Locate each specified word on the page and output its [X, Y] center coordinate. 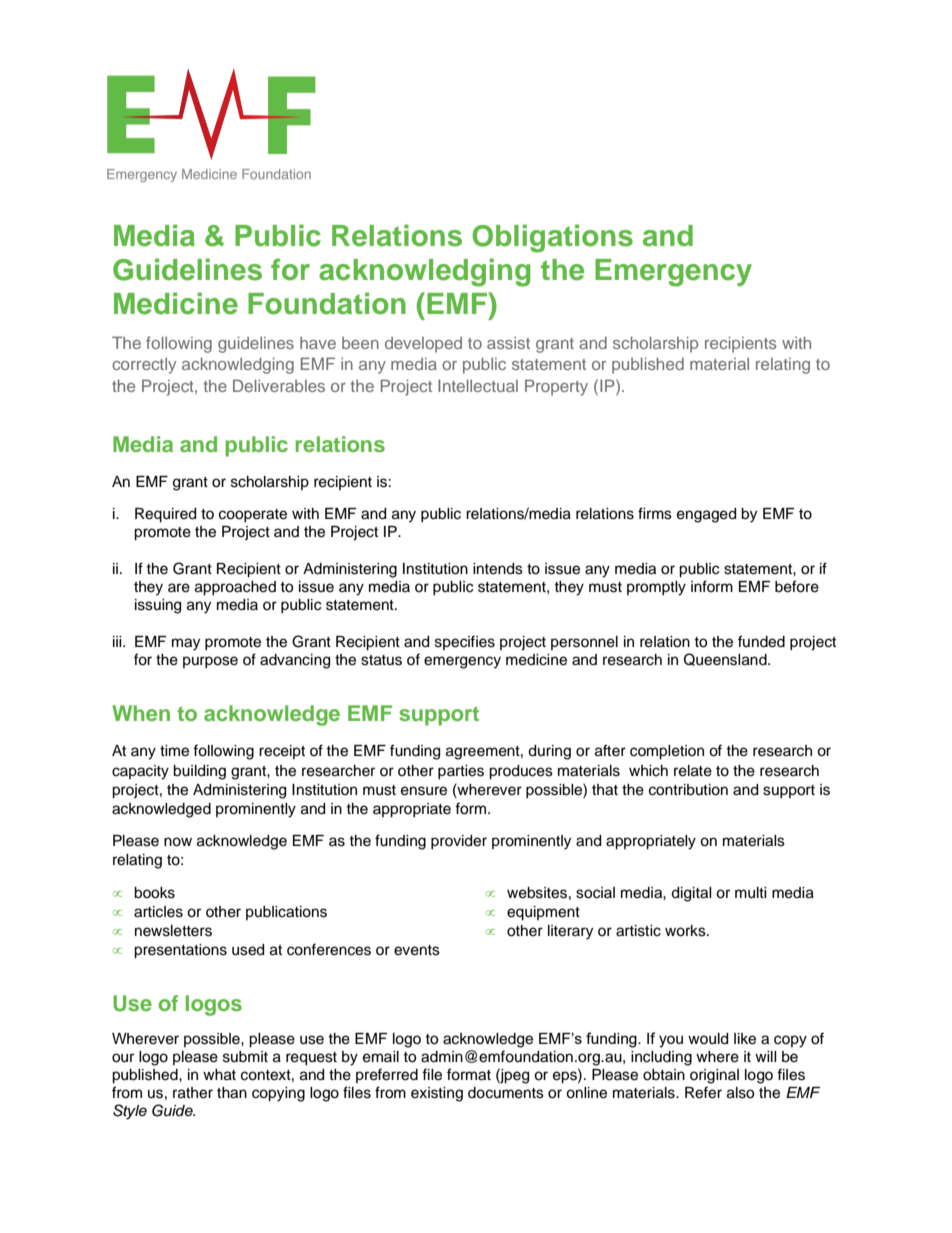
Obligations [552, 238]
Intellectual [478, 385]
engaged [706, 515]
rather [193, 1093]
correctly [144, 366]
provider [459, 842]
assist [508, 343]
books [154, 893]
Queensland [726, 659]
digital [691, 894]
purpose [210, 662]
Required [165, 515]
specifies [465, 642]
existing [437, 1094]
